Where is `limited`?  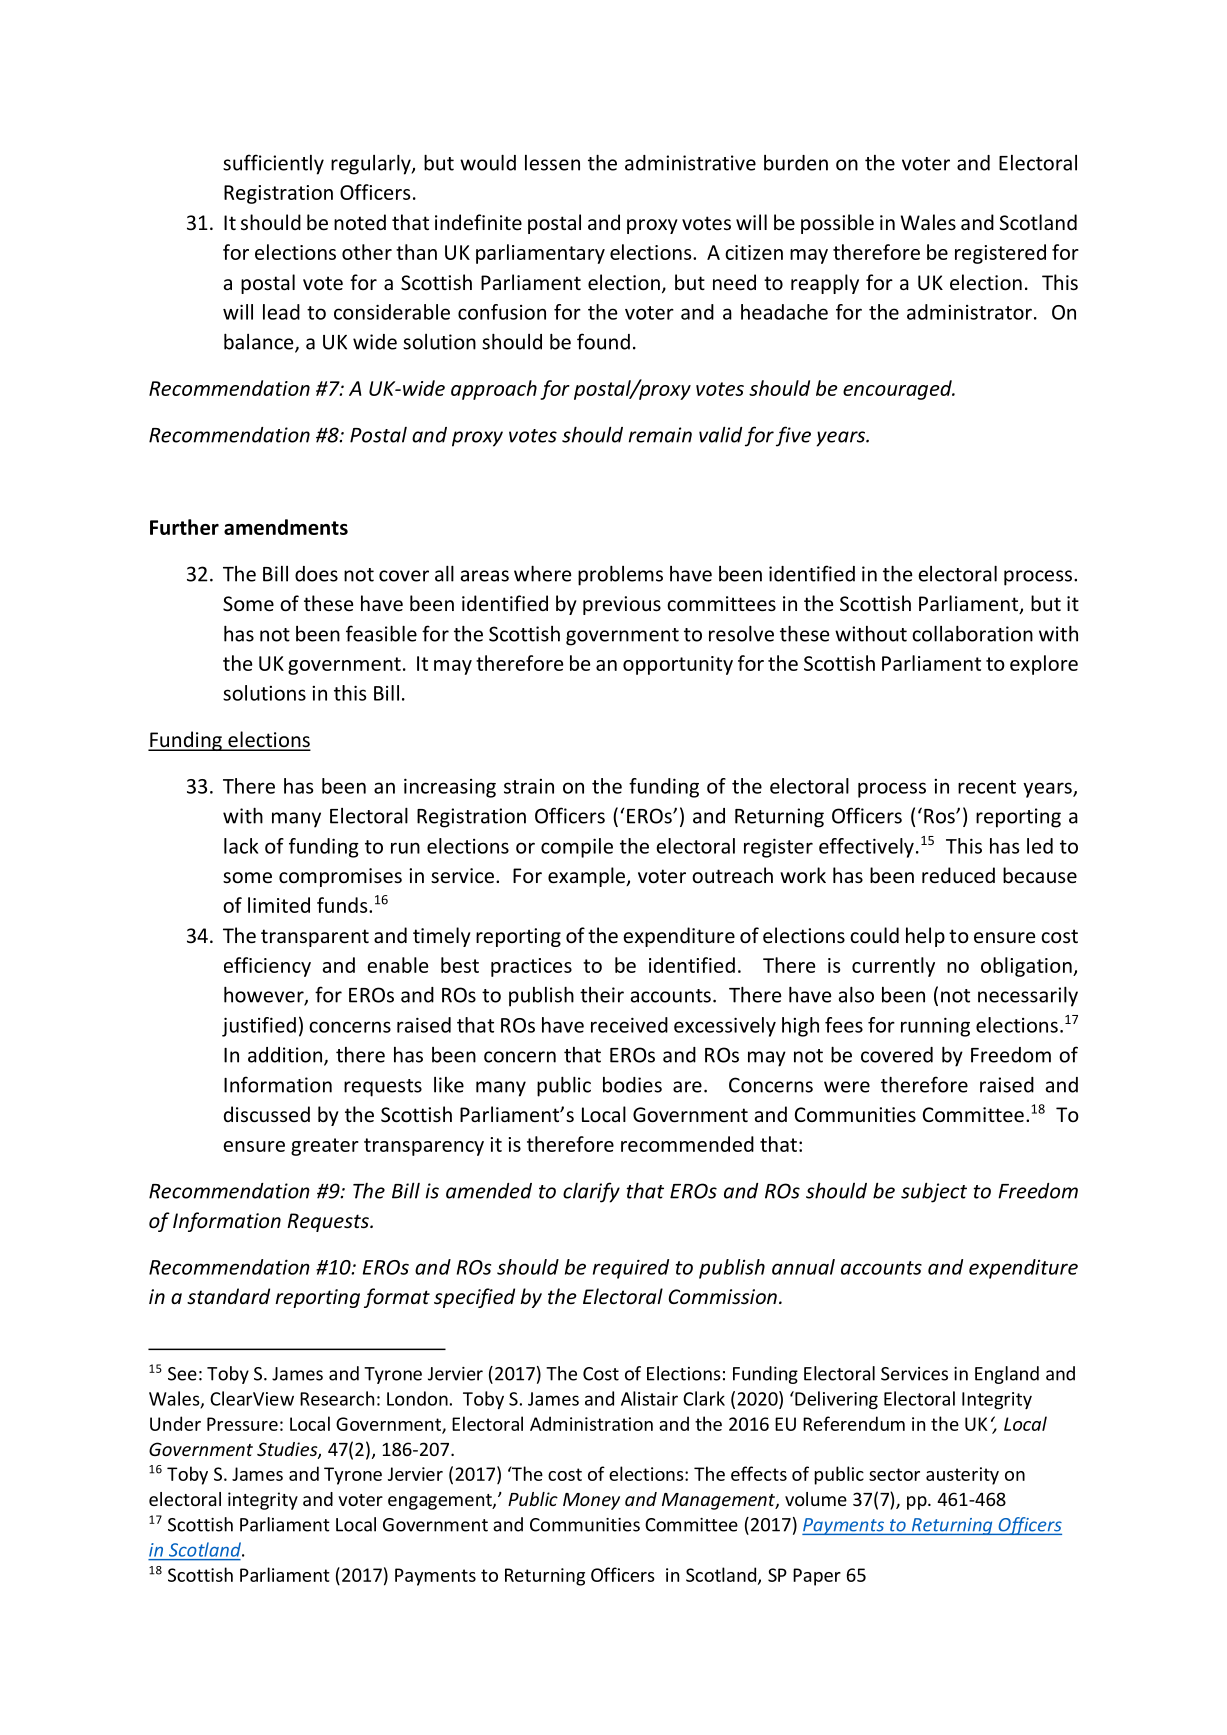
limited is located at coordinates (279, 905).
